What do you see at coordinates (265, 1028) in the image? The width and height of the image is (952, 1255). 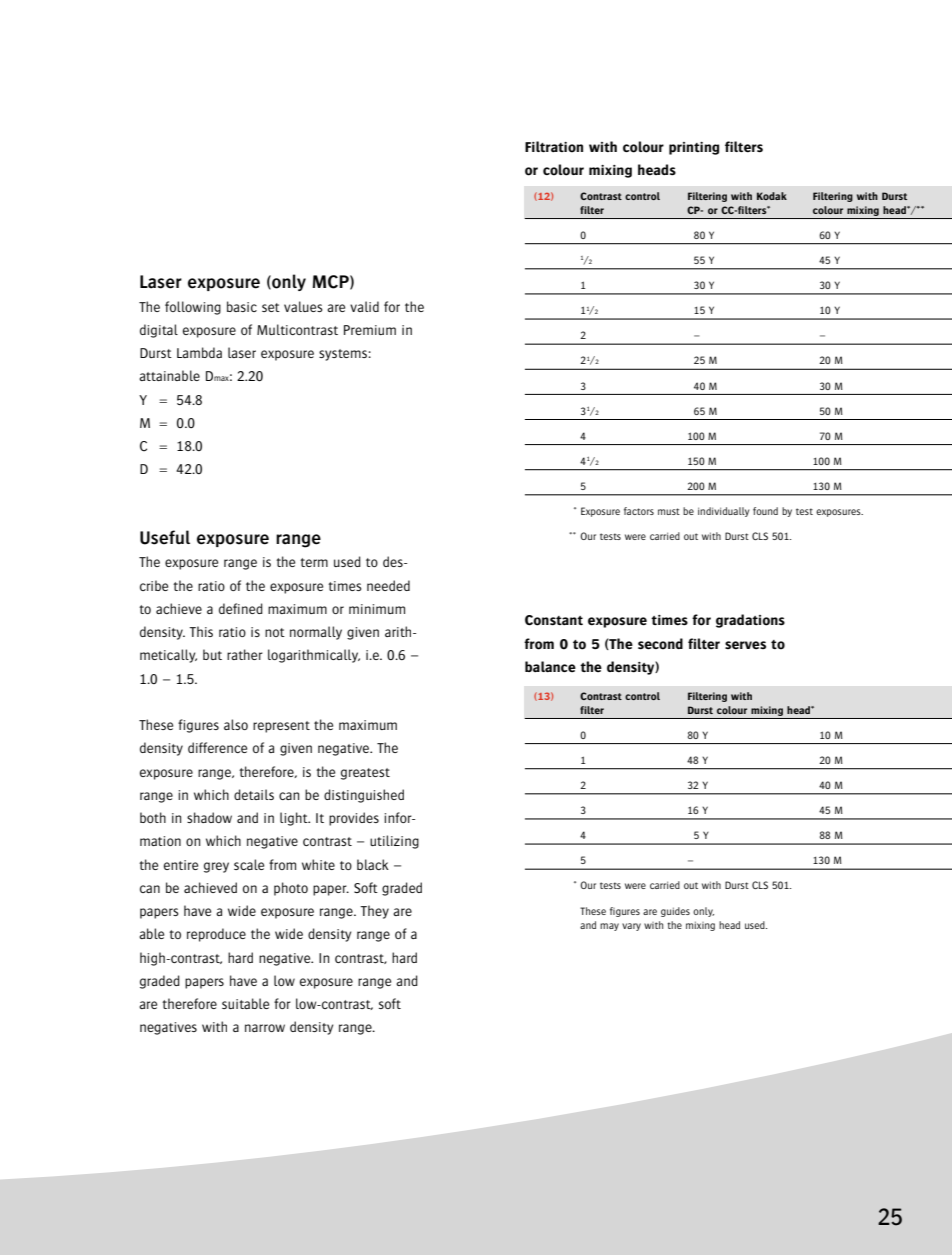 I see `narrow` at bounding box center [265, 1028].
